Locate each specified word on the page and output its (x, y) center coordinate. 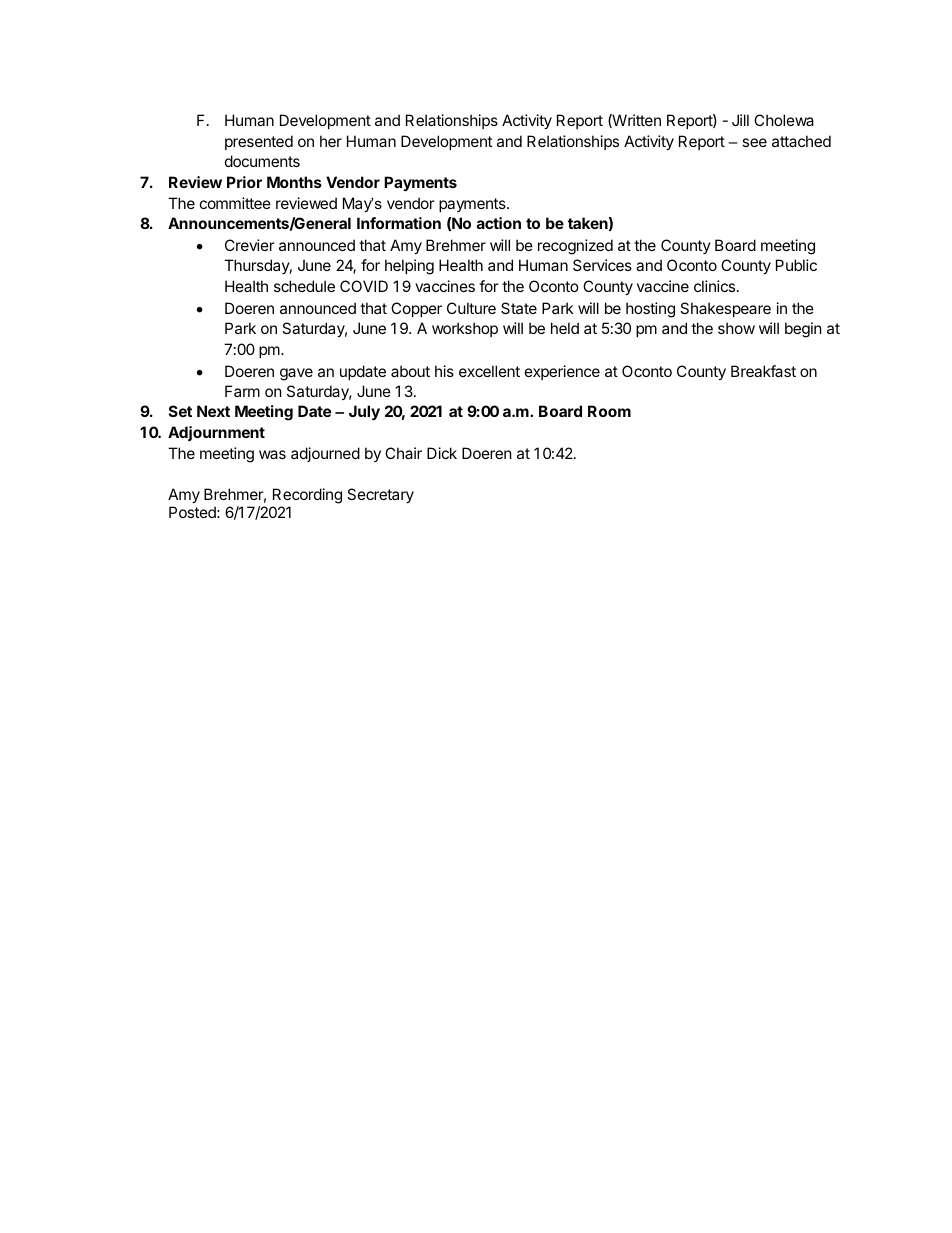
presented (259, 142)
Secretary (380, 495)
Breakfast (763, 371)
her (331, 141)
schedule (304, 286)
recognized (575, 247)
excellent (489, 371)
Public (796, 265)
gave (296, 374)
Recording (307, 496)
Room (609, 411)
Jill (740, 120)
